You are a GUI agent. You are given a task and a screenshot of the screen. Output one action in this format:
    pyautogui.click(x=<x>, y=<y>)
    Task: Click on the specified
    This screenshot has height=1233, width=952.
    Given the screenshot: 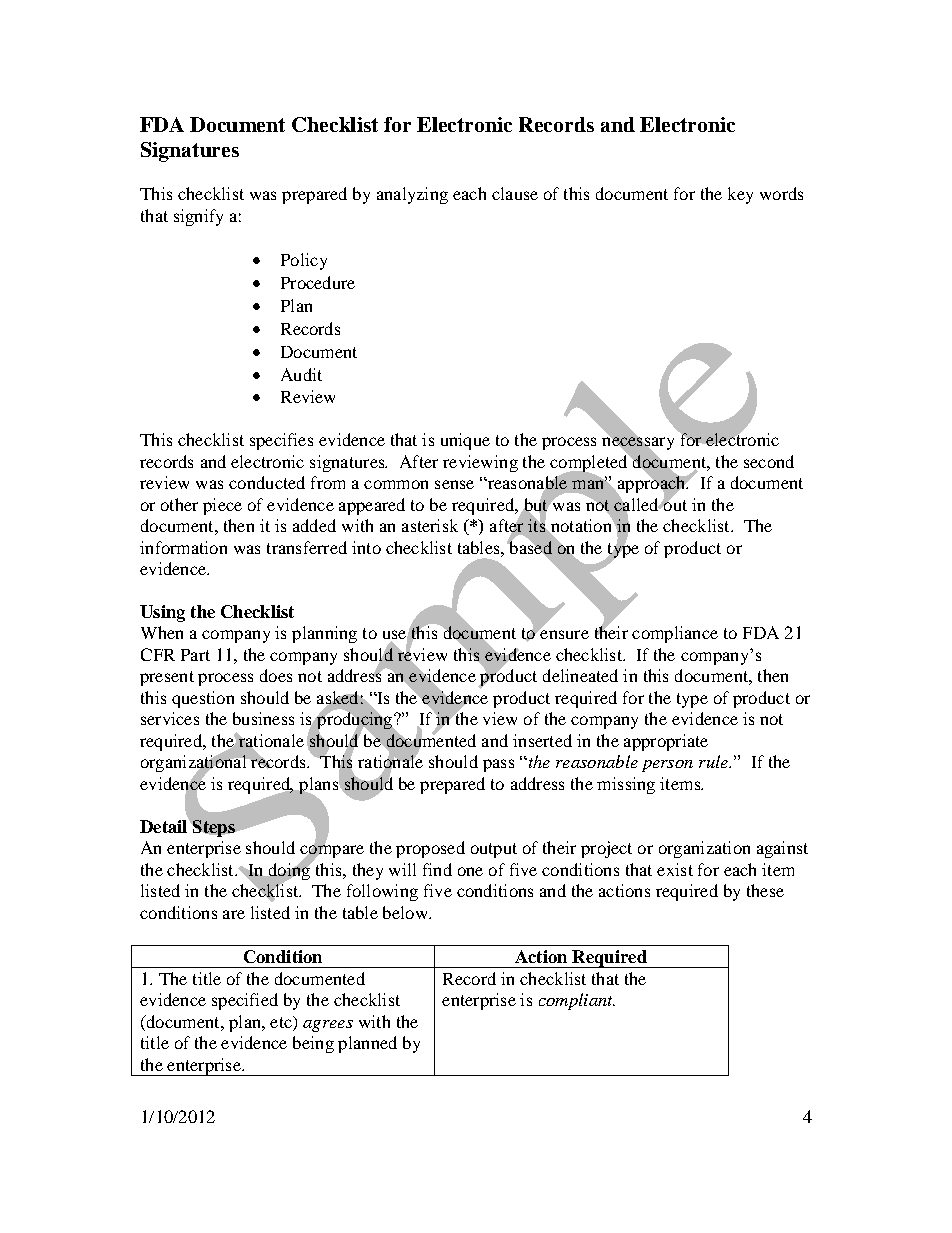 What is the action you would take?
    pyautogui.click(x=245, y=1001)
